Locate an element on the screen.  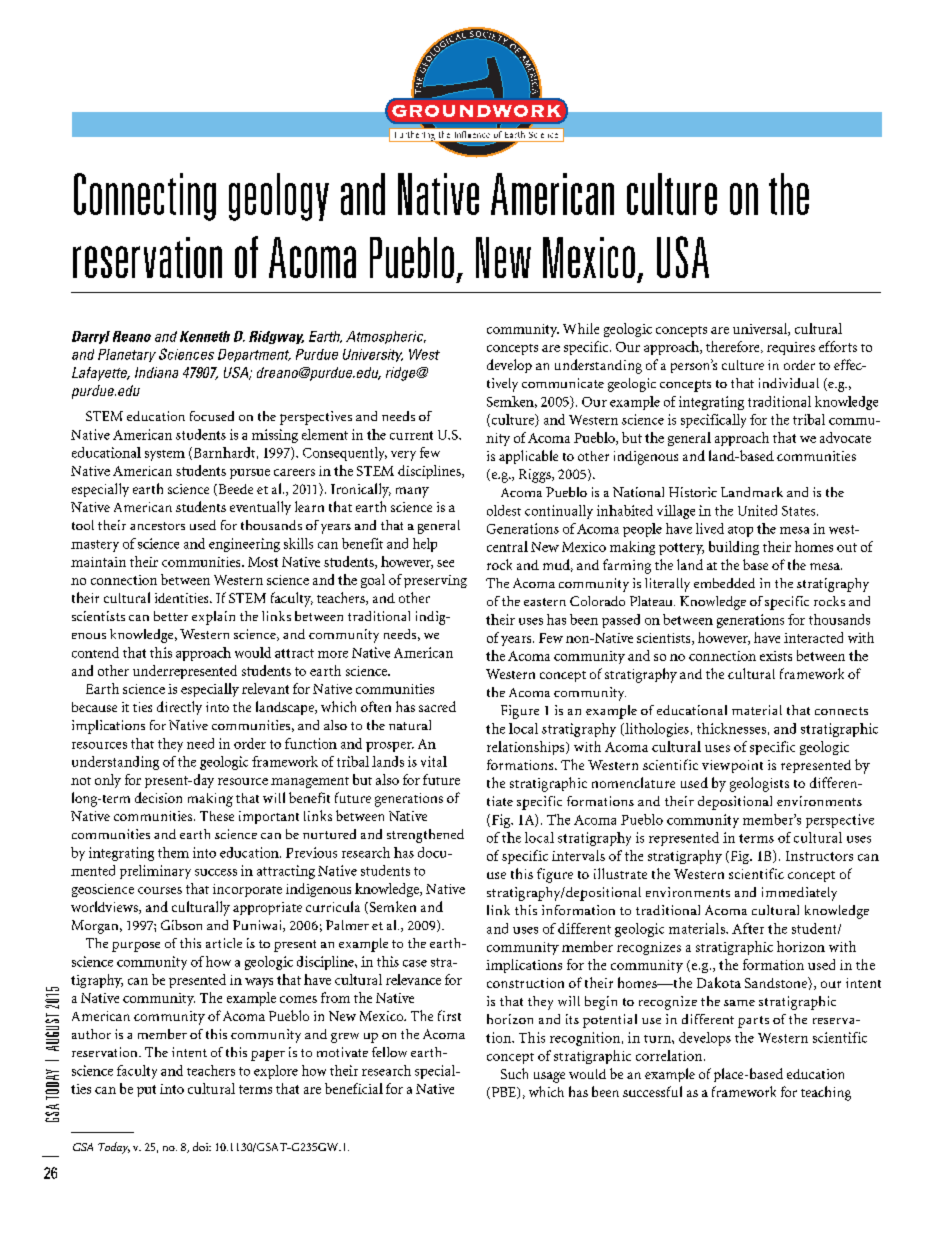
put is located at coordinates (146, 1091).
